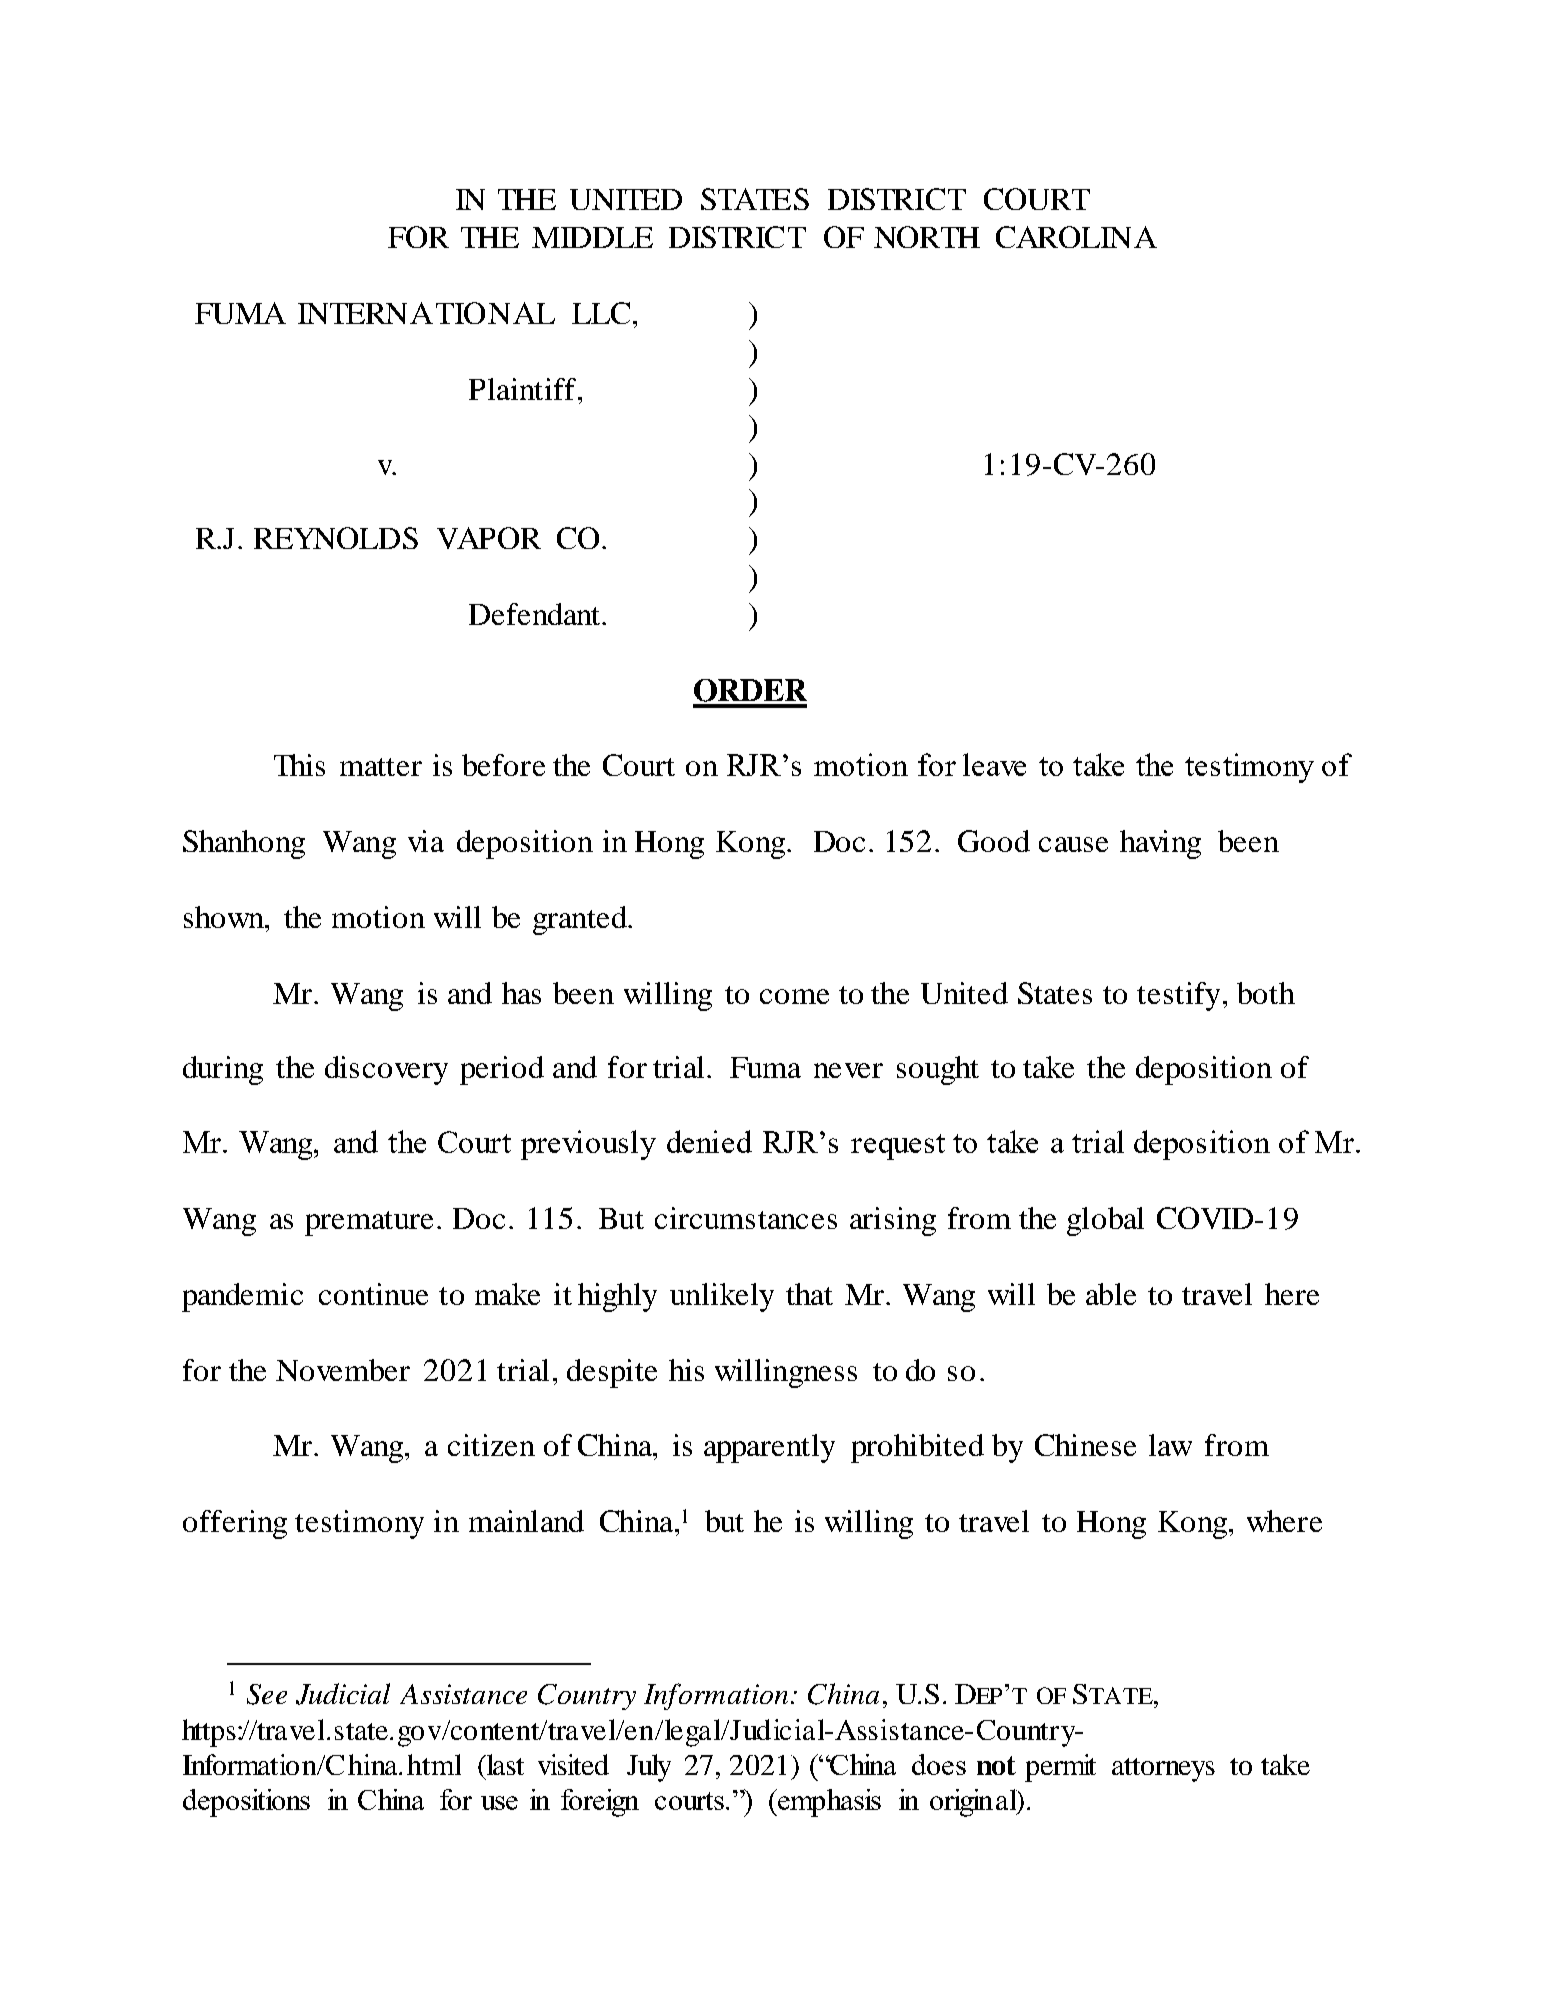 This screenshot has height=1998, width=1544. I want to click on having, so click(1160, 844).
